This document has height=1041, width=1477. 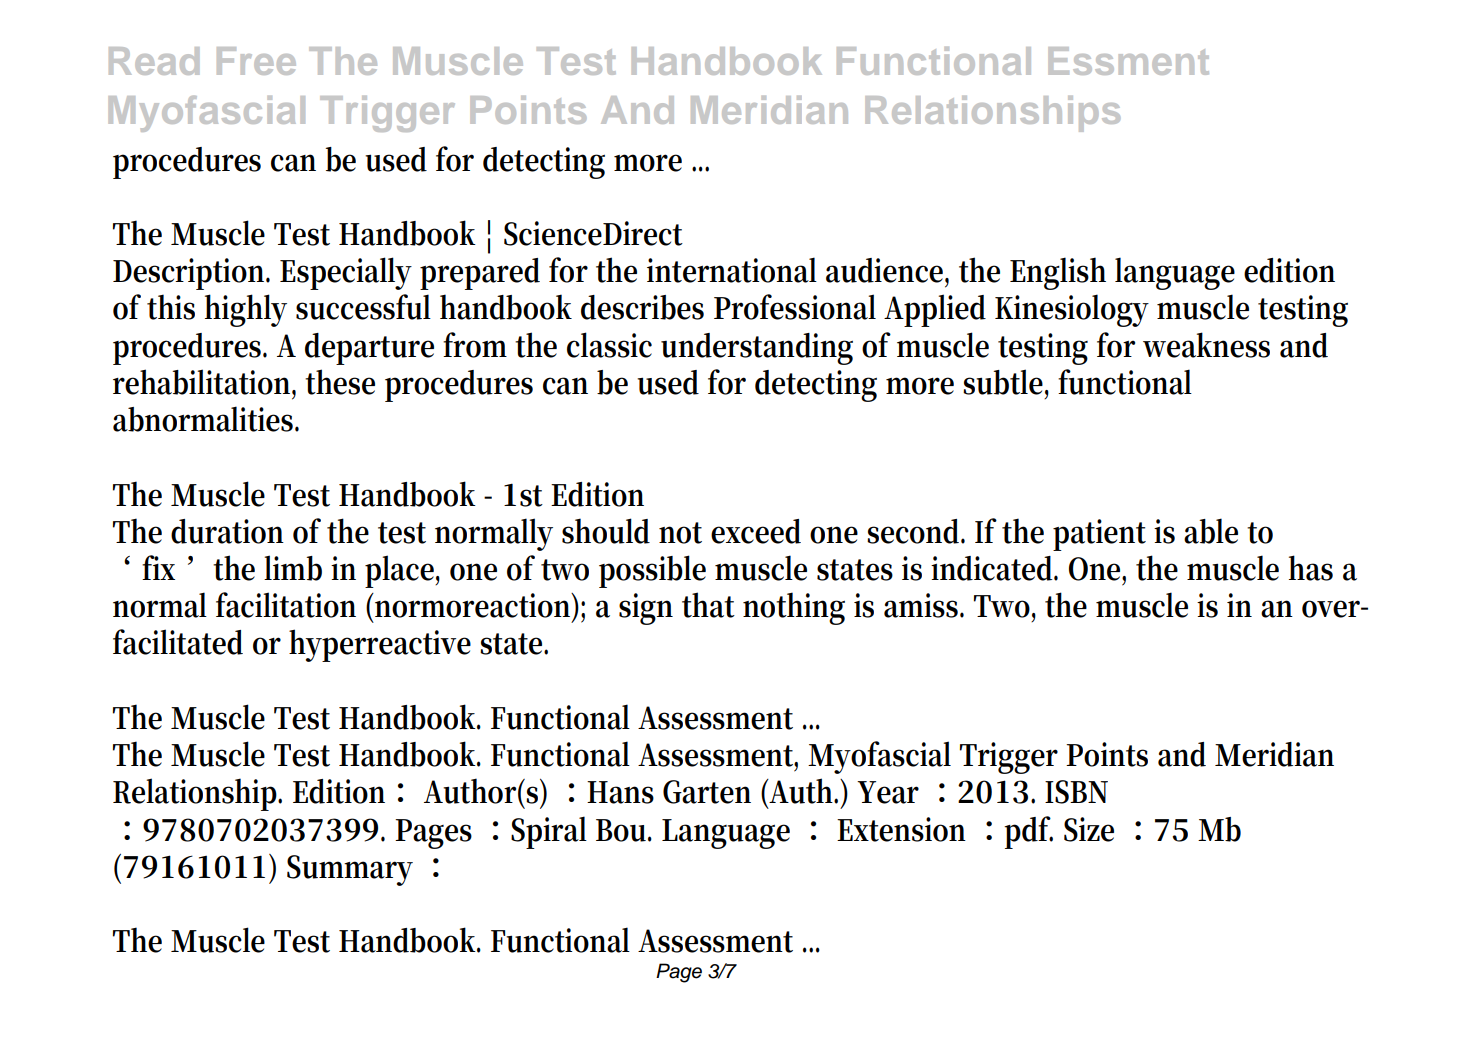 What do you see at coordinates (1058, 273) in the document?
I see `English` at bounding box center [1058, 273].
